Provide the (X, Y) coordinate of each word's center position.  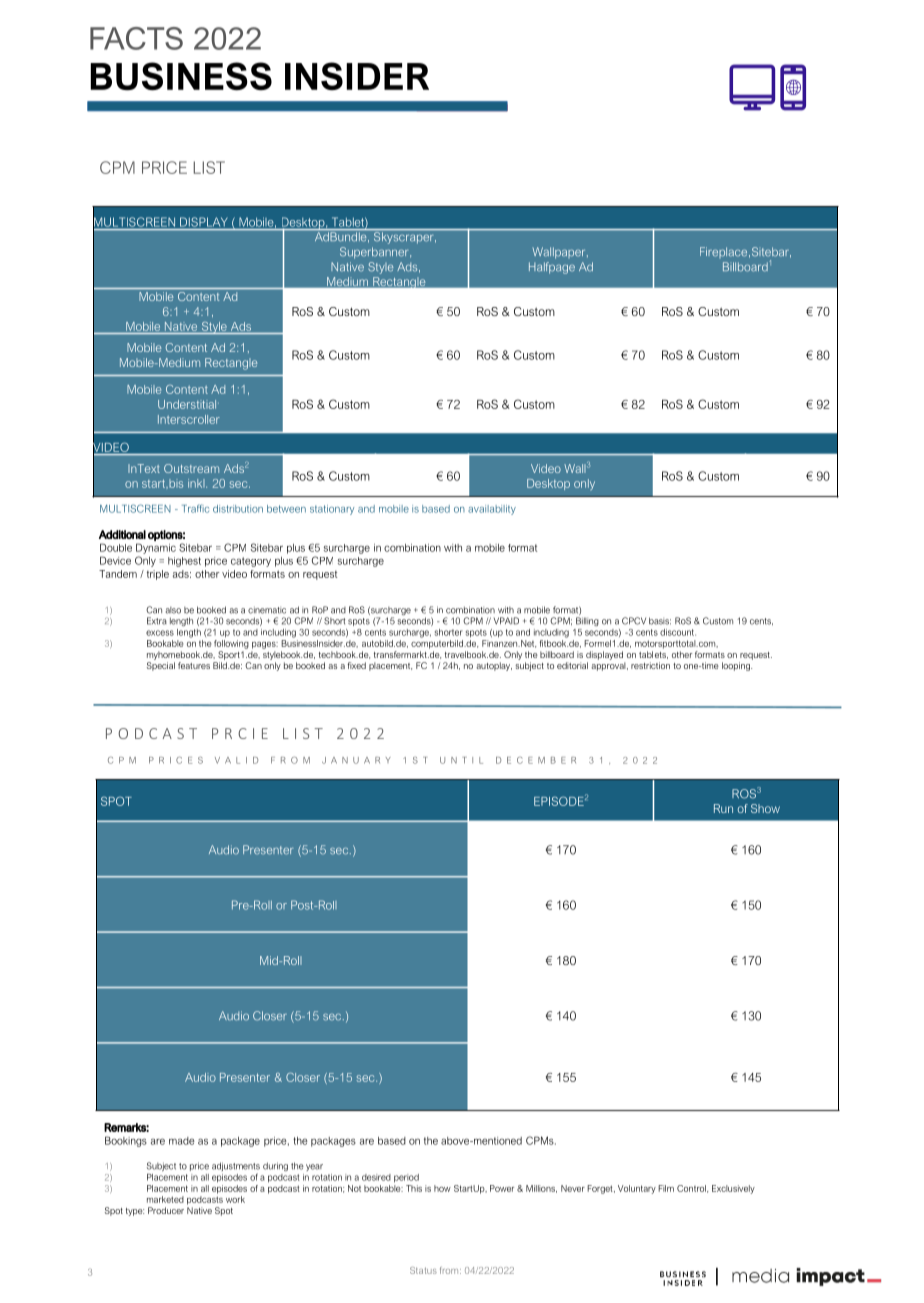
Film (666, 1188)
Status (423, 1270)
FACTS (136, 38)
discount (678, 632)
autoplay (494, 666)
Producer (166, 1210)
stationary (332, 510)
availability (492, 510)
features (194, 665)
